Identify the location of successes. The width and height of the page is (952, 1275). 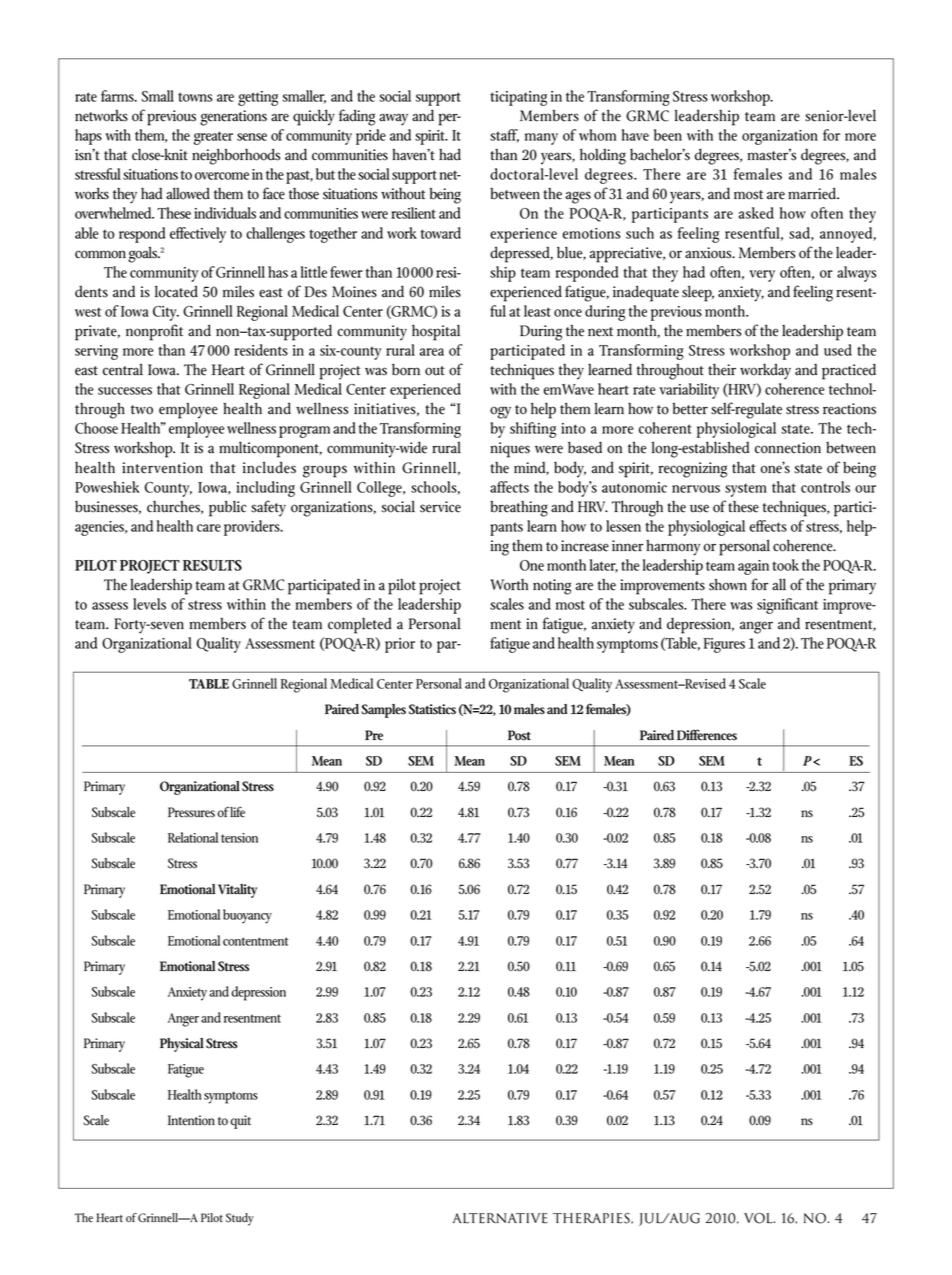
(125, 391).
